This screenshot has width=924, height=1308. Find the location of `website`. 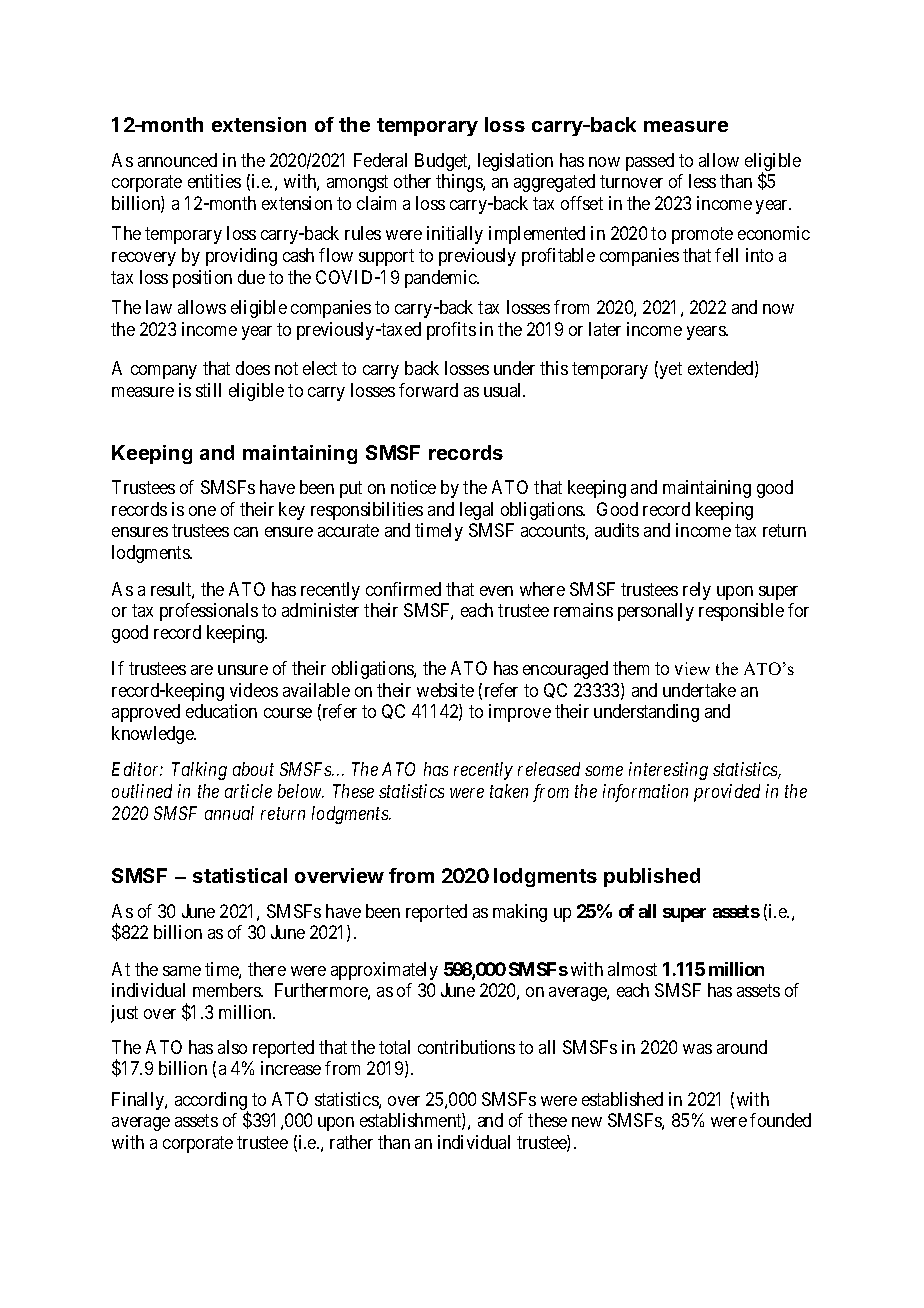

website is located at coordinates (445, 690).
